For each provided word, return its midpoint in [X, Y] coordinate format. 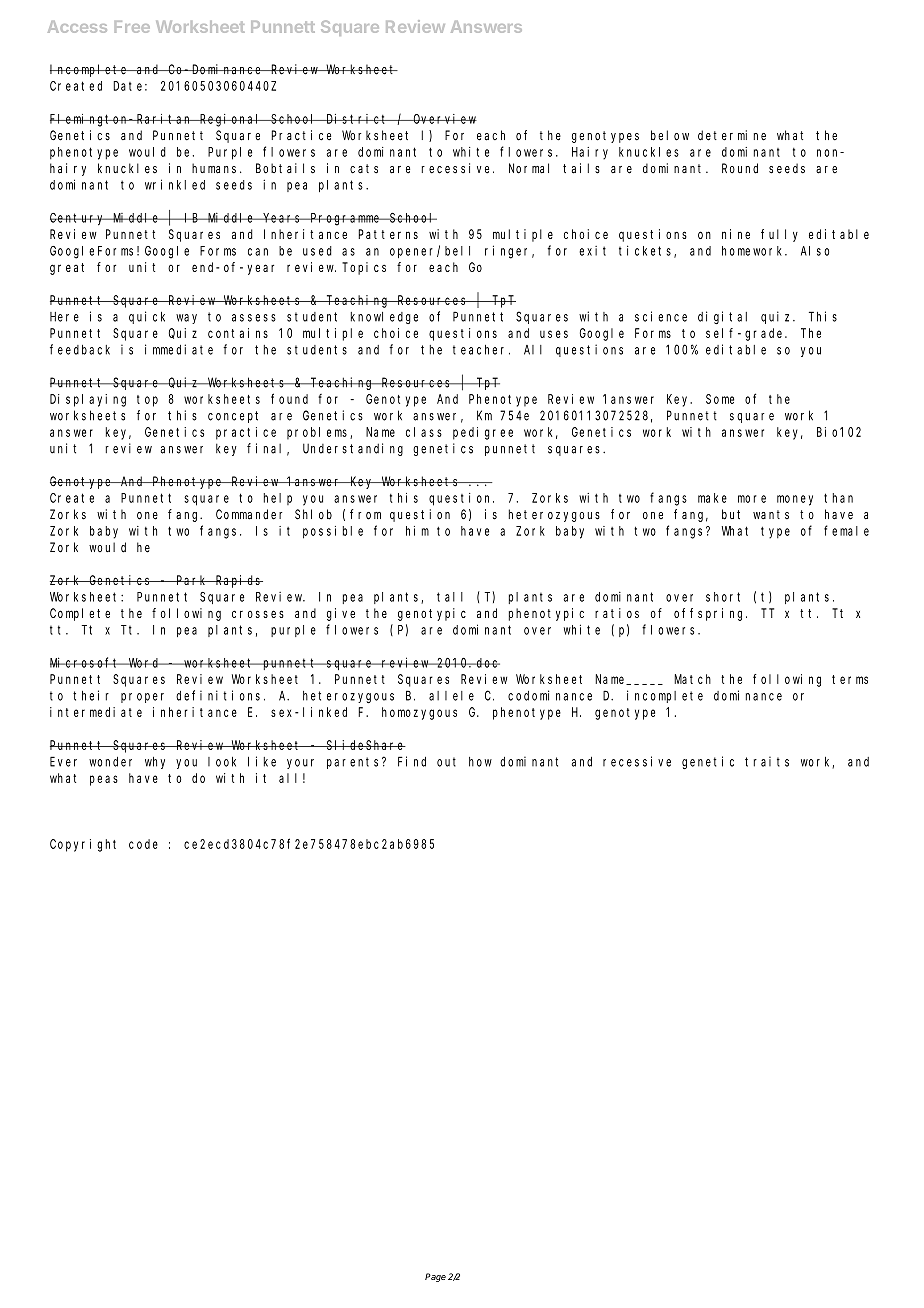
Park [192, 580]
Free [132, 27]
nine [736, 234]
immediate [179, 349]
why [155, 763]
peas [104, 780]
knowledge [384, 318]
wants [771, 514]
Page [435, 1277]
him [417, 531]
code [143, 844]
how [480, 762]
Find [412, 761]
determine [732, 135]
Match [692, 679]
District [357, 119]
